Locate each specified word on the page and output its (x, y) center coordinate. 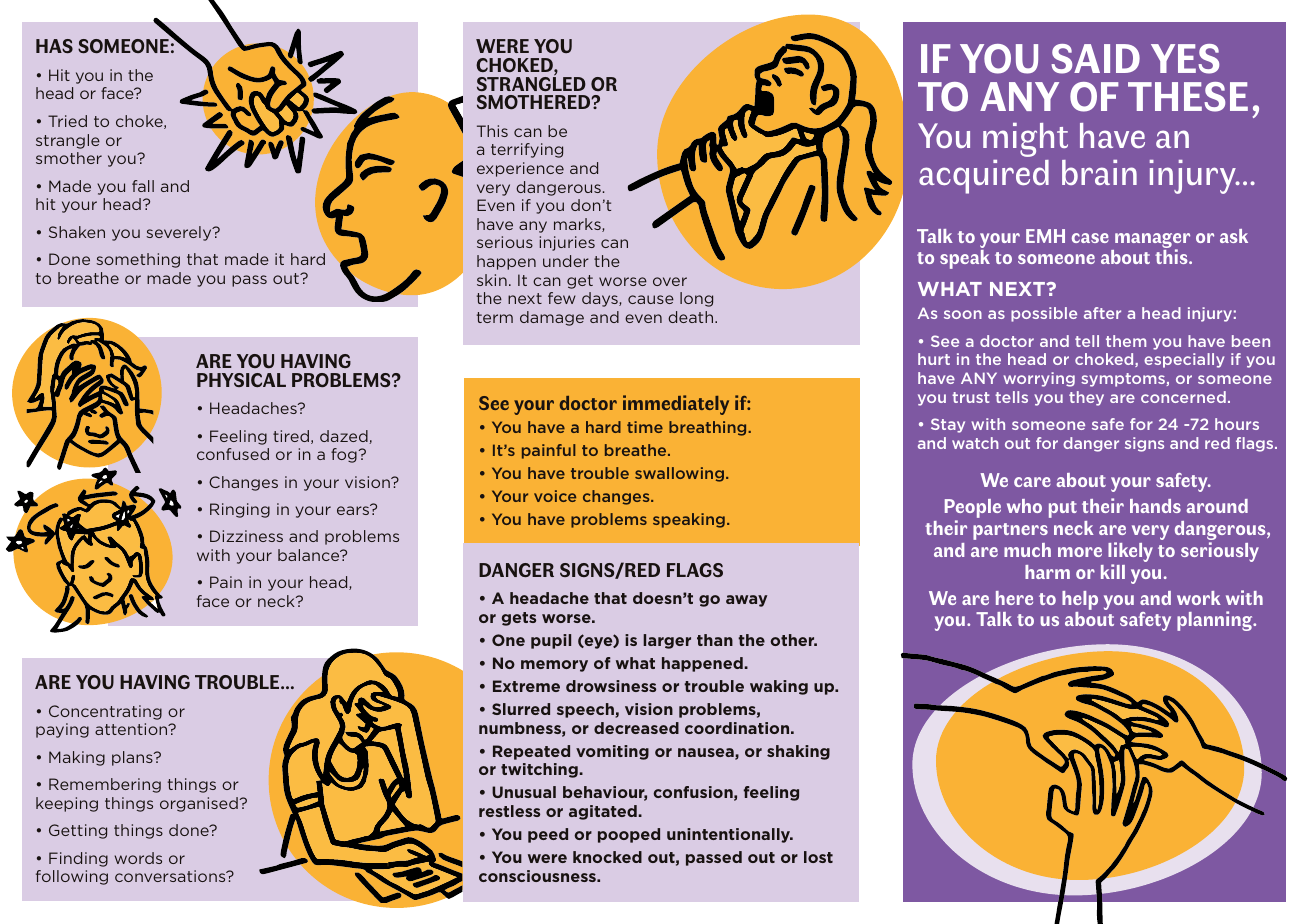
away (746, 601)
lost (818, 857)
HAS (54, 46)
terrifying (527, 150)
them (1126, 341)
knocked (607, 857)
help (1080, 600)
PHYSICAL (241, 380)
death (692, 317)
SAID (1095, 59)
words (138, 858)
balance (310, 555)
